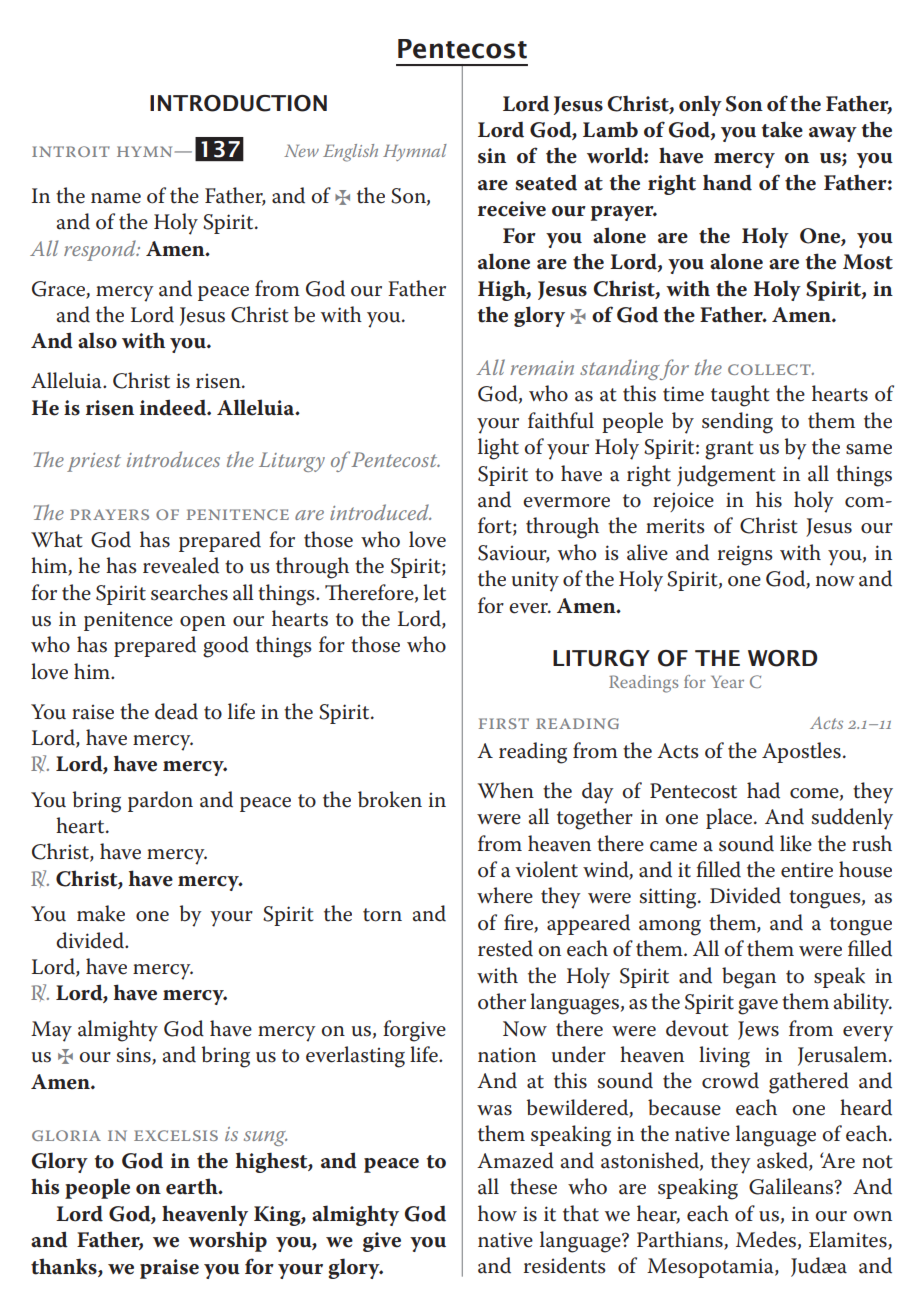 The image size is (924, 1311). I want to click on take, so click(782, 129).
